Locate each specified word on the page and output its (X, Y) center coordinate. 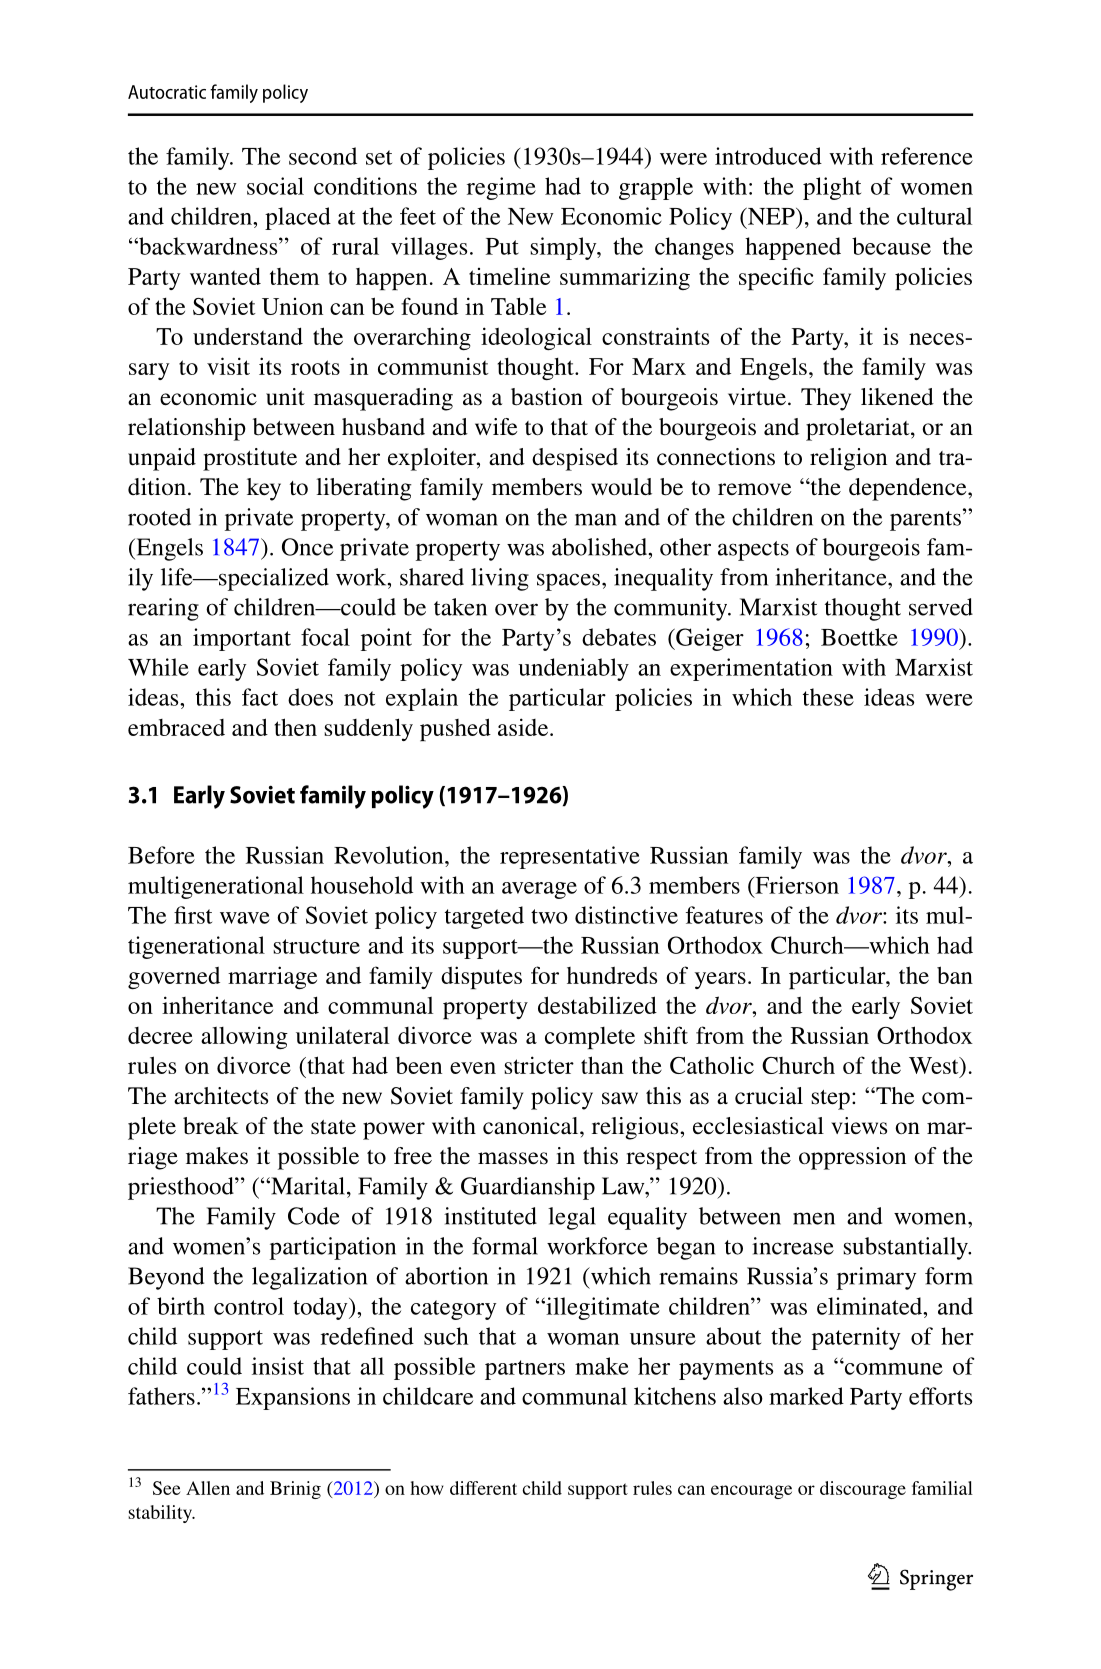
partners (525, 1370)
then (296, 727)
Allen (208, 1488)
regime (501, 188)
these (828, 697)
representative (570, 857)
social (275, 186)
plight (832, 188)
